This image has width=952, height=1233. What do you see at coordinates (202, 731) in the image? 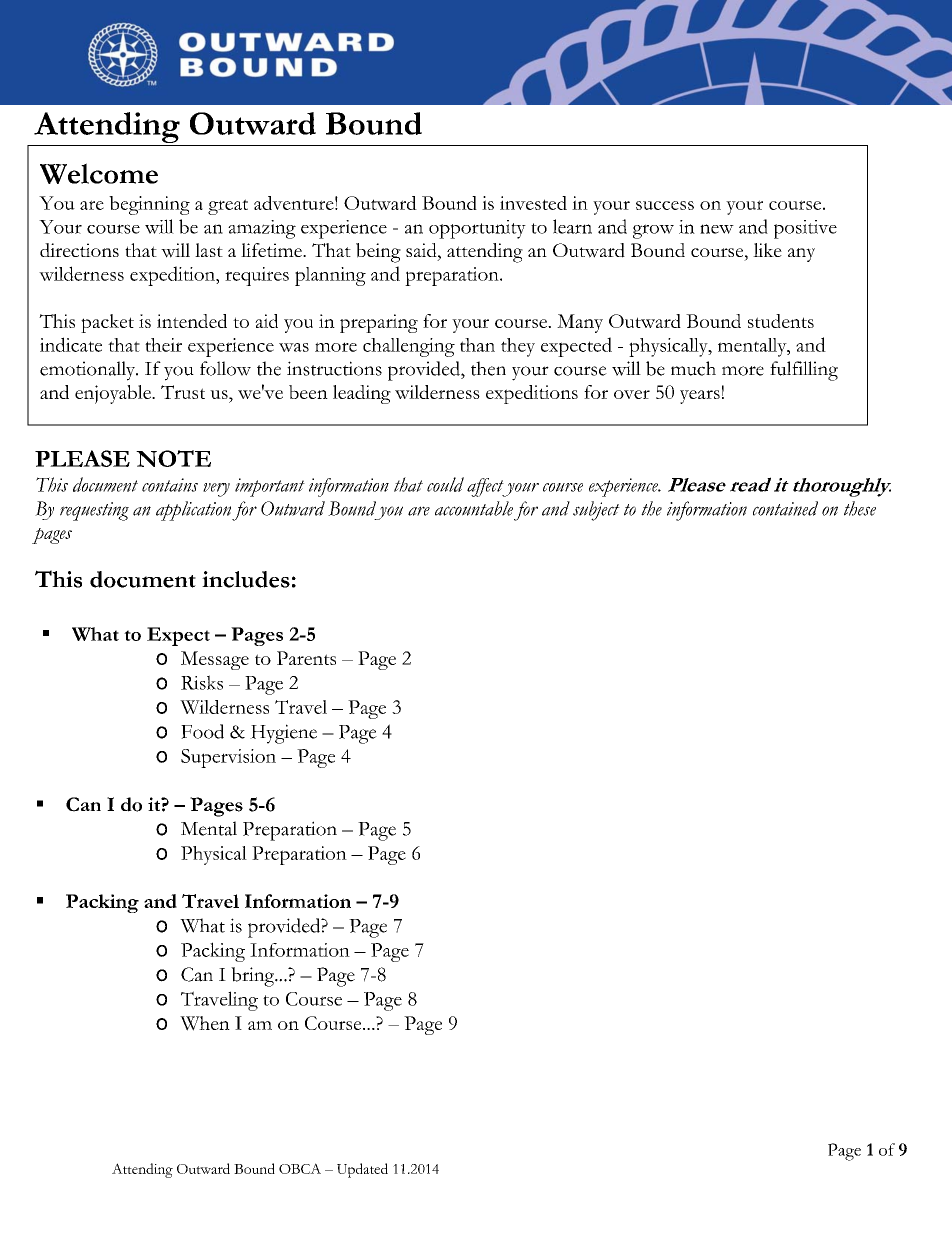
I see `Food` at bounding box center [202, 731].
